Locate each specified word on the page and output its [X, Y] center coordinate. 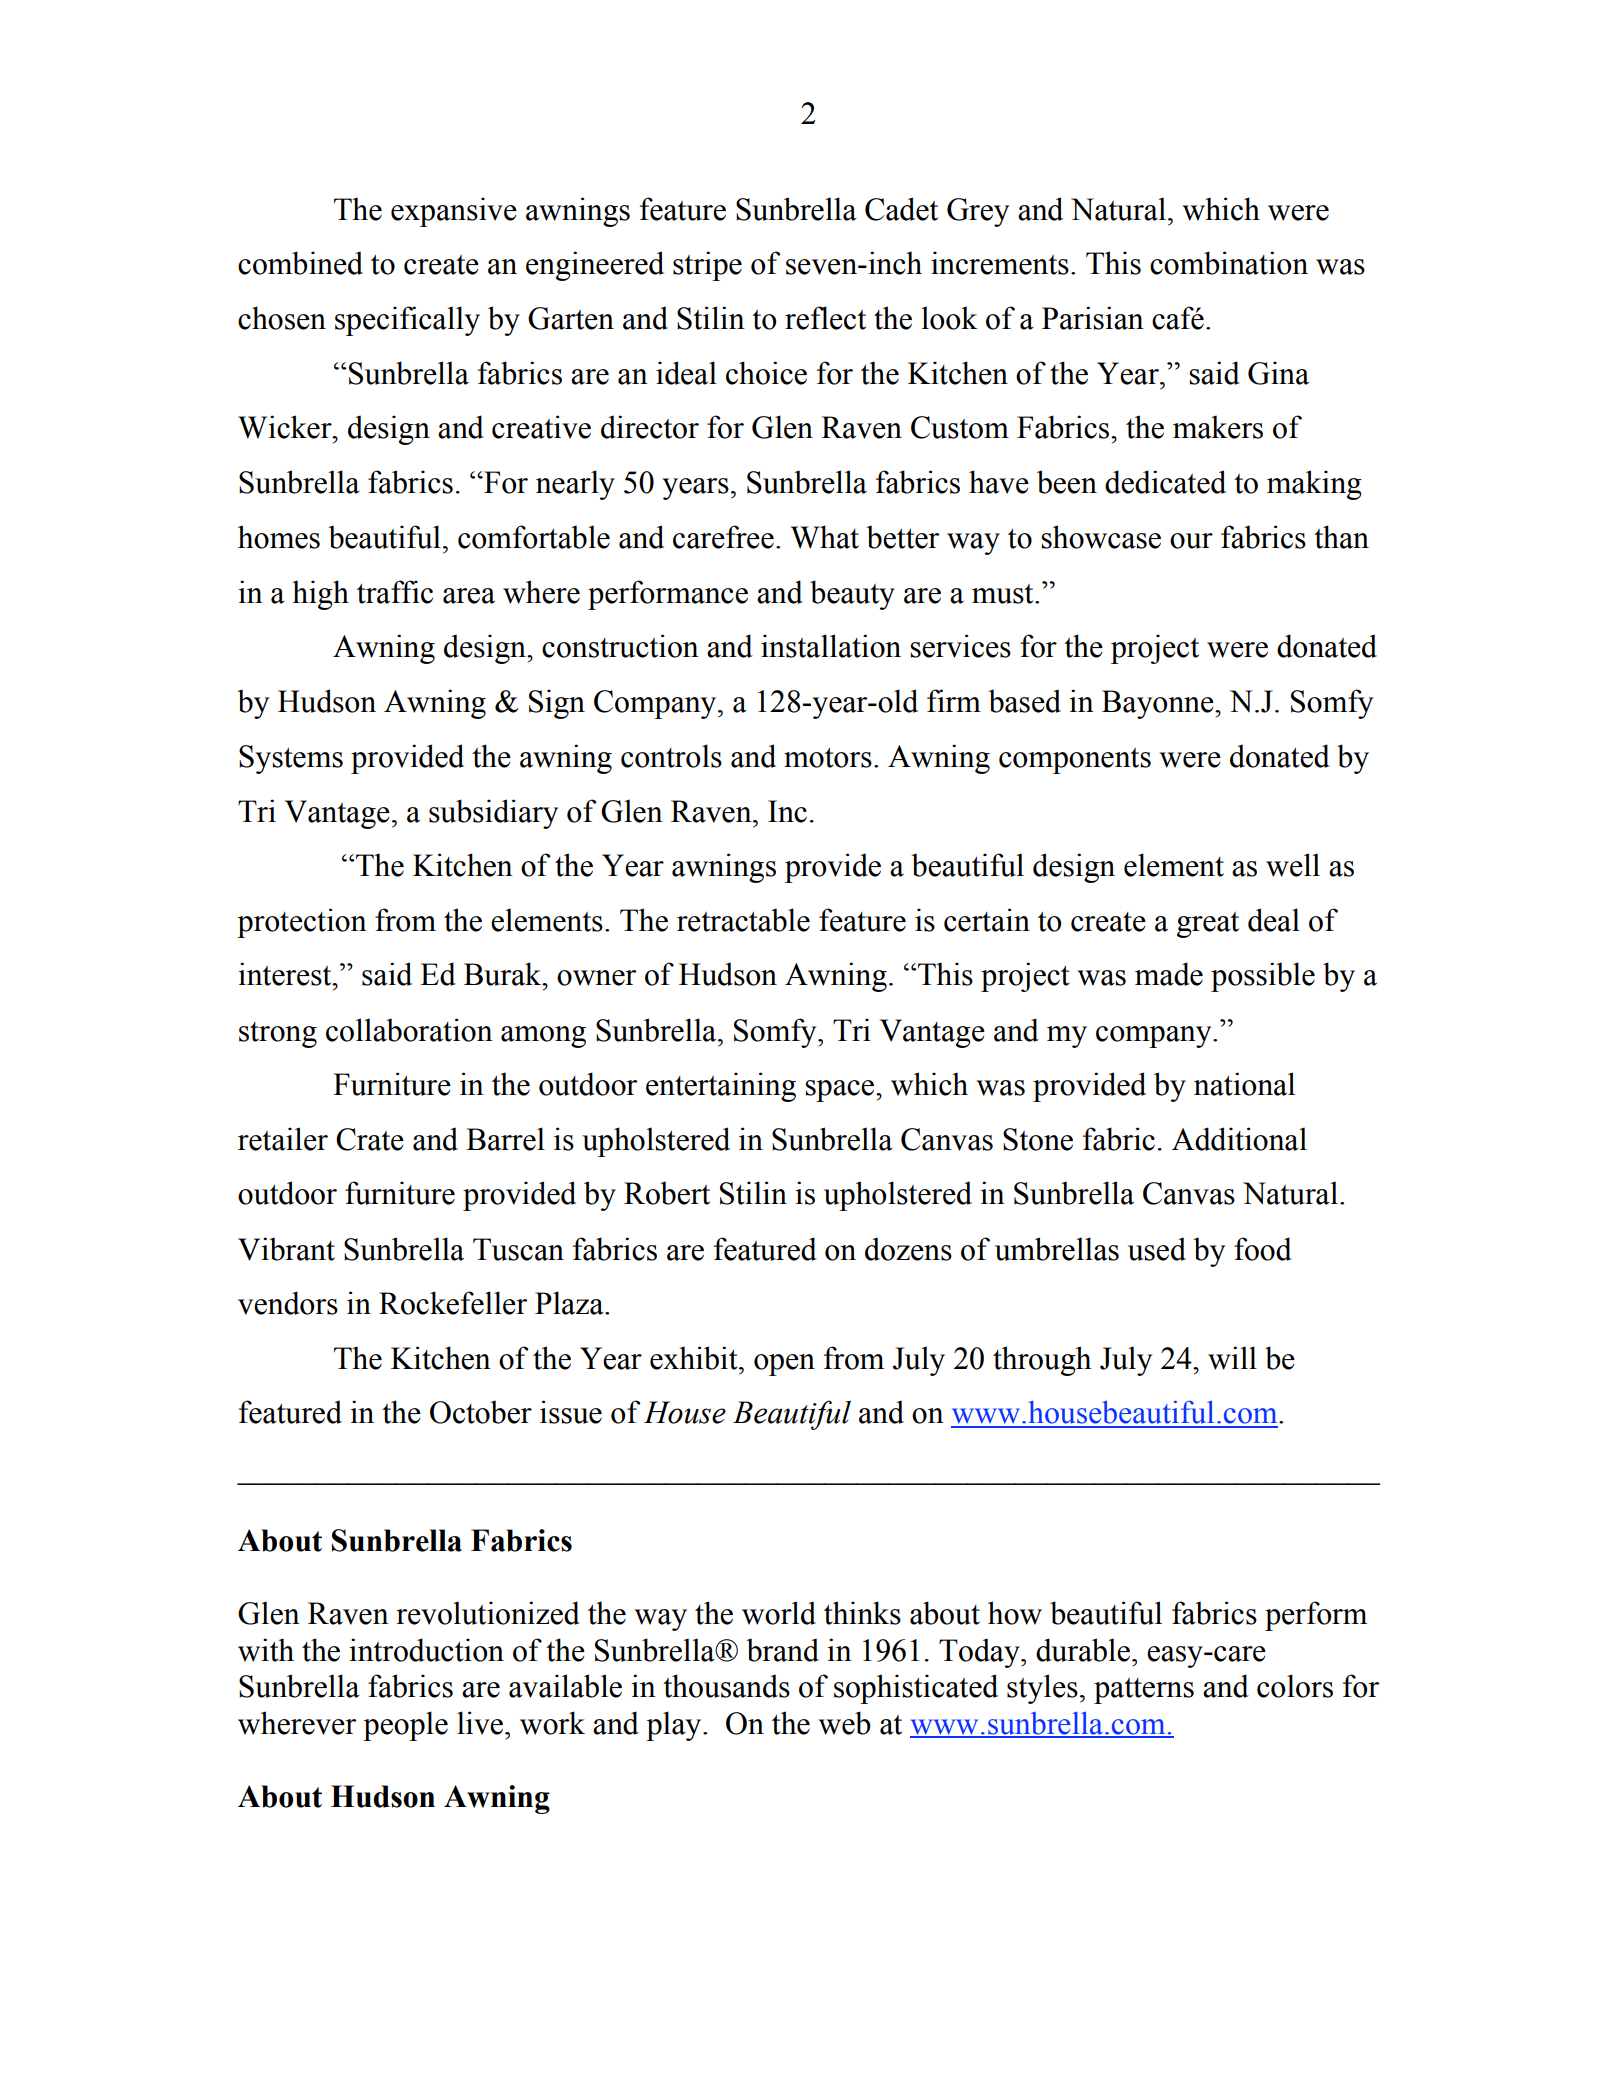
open [784, 1365]
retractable [743, 920]
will [1232, 1358]
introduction [426, 1650]
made [1169, 974]
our [1191, 541]
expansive [454, 212]
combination [1229, 263]
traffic [395, 592]
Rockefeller [453, 1303]
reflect [825, 318]
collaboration [409, 1030]
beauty [852, 595]
